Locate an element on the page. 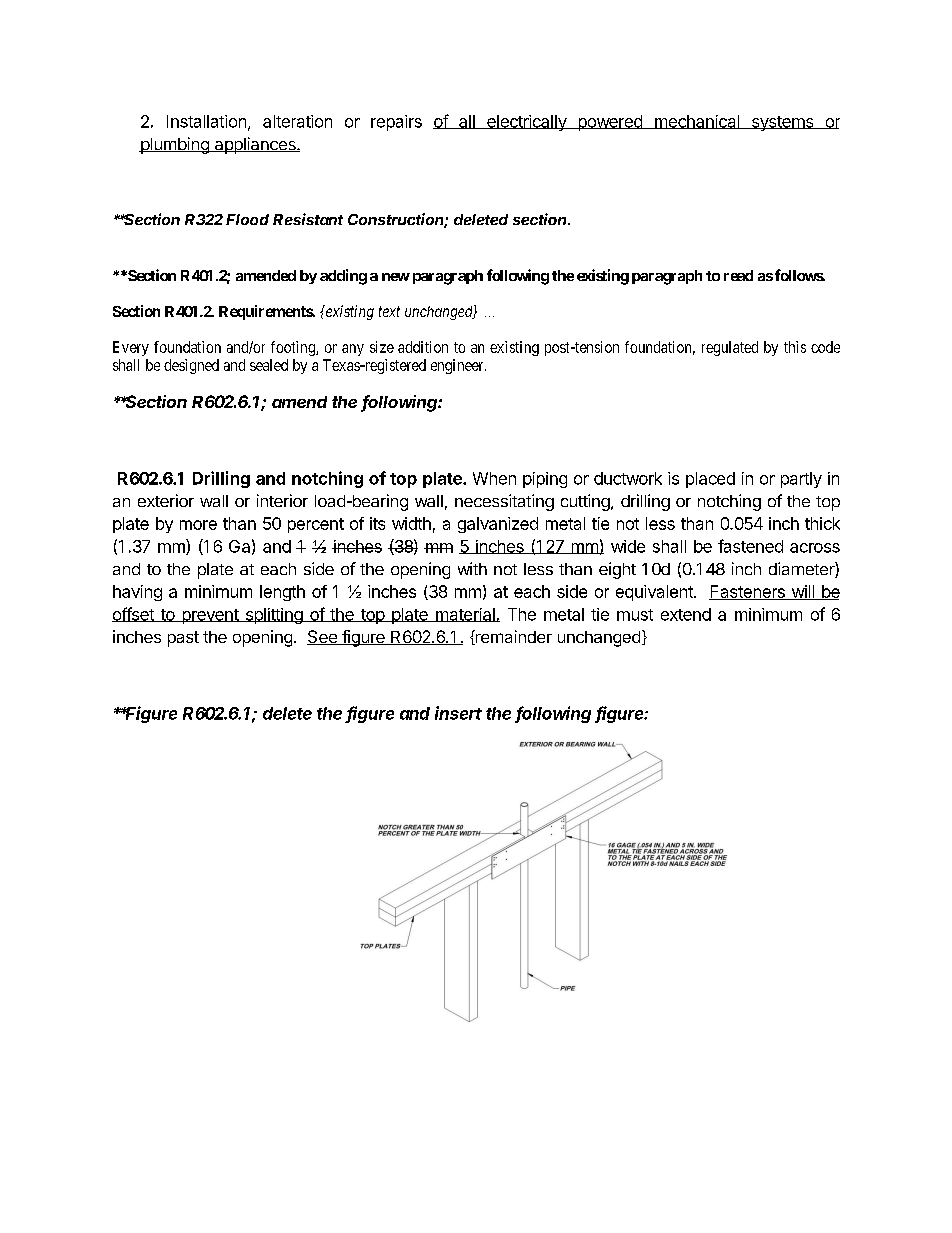 This document has height=1233, width=952. regulated is located at coordinates (730, 348).
